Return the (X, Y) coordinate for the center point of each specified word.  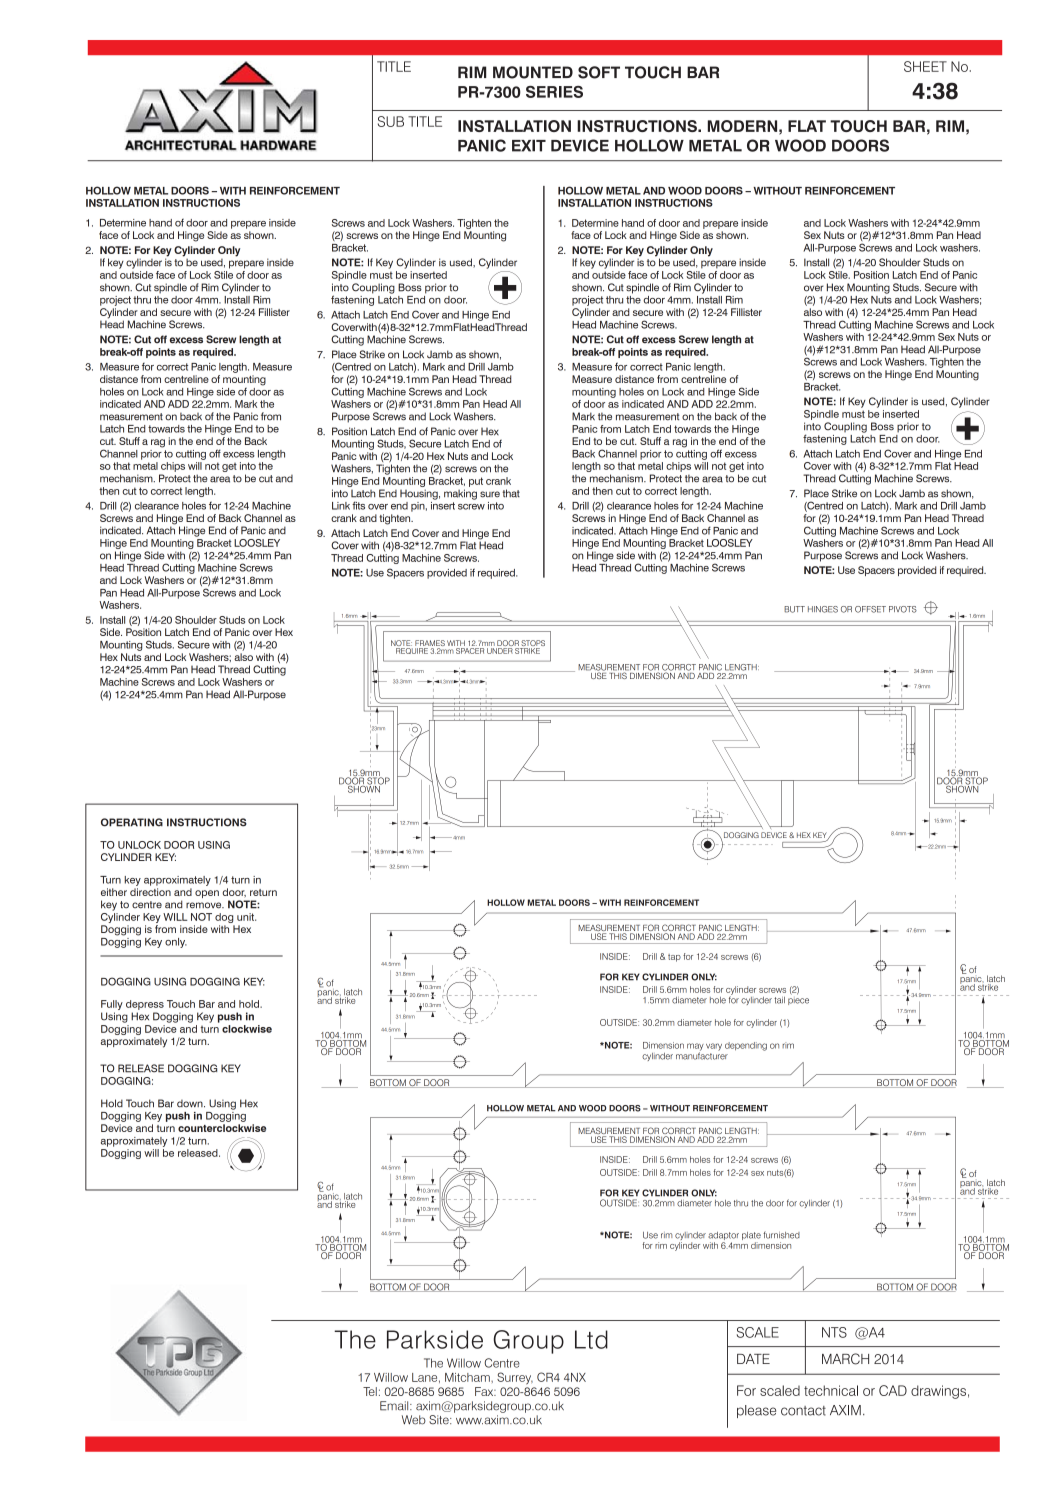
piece (798, 999)
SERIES (554, 92)
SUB (391, 121)
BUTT (794, 609)
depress (145, 1006)
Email (395, 1406)
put (476, 482)
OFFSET (870, 609)
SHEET (925, 66)
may (695, 1048)
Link (341, 506)
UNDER (500, 651)
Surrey (515, 1378)
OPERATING (132, 822)
